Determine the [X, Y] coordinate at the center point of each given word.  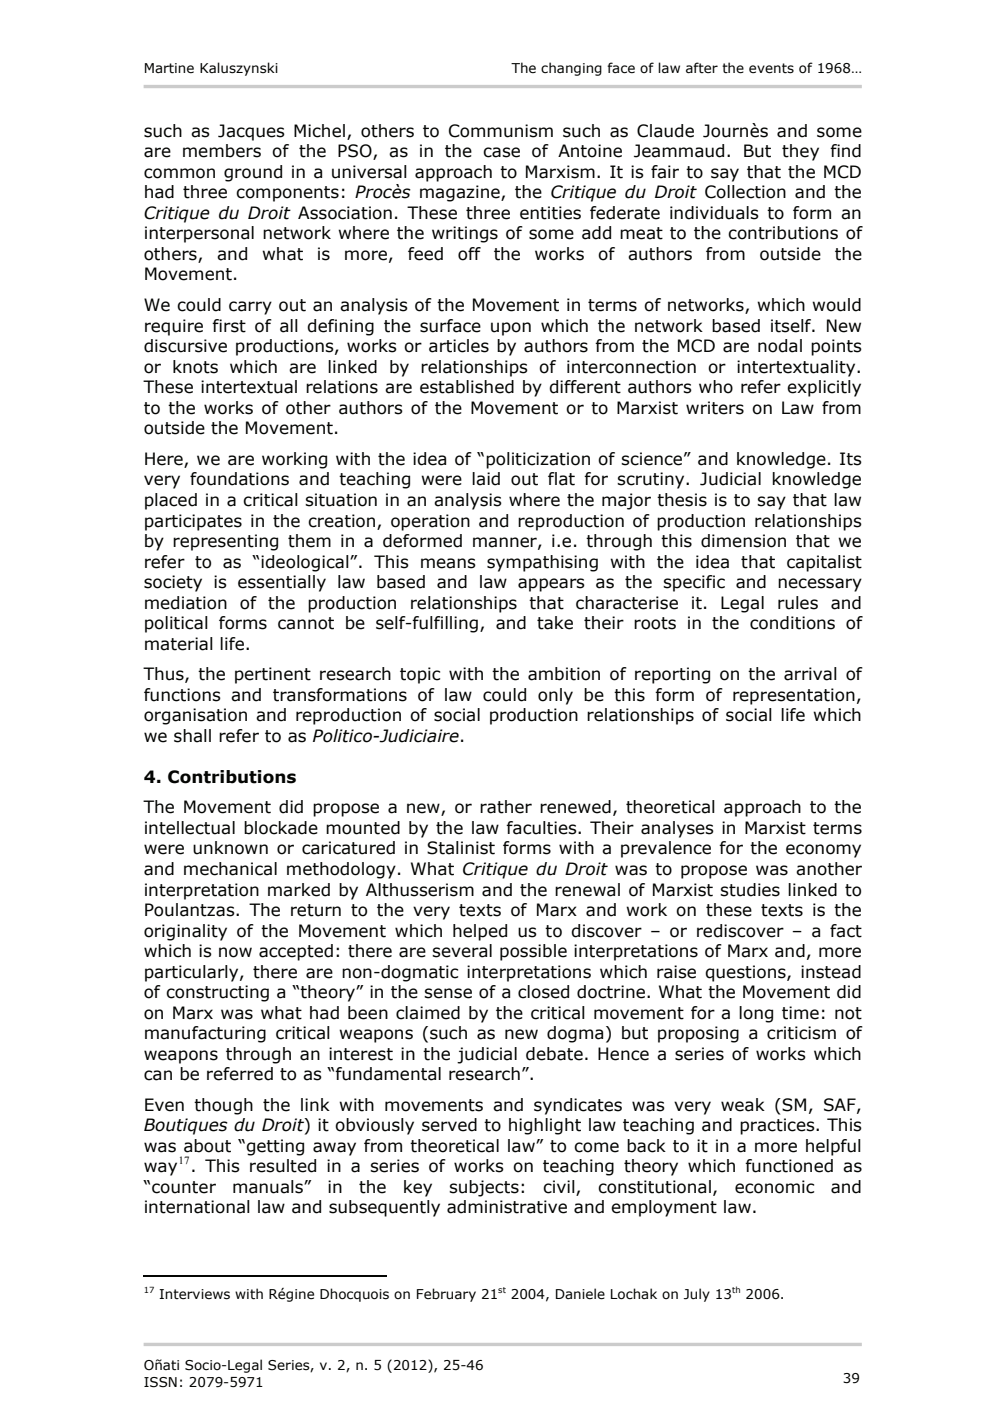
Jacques [251, 132]
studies [750, 890]
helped [480, 932]
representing [225, 542]
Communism [501, 131]
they [800, 152]
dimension [743, 541]
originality [185, 932]
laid [486, 479]
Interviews [194, 1294]
